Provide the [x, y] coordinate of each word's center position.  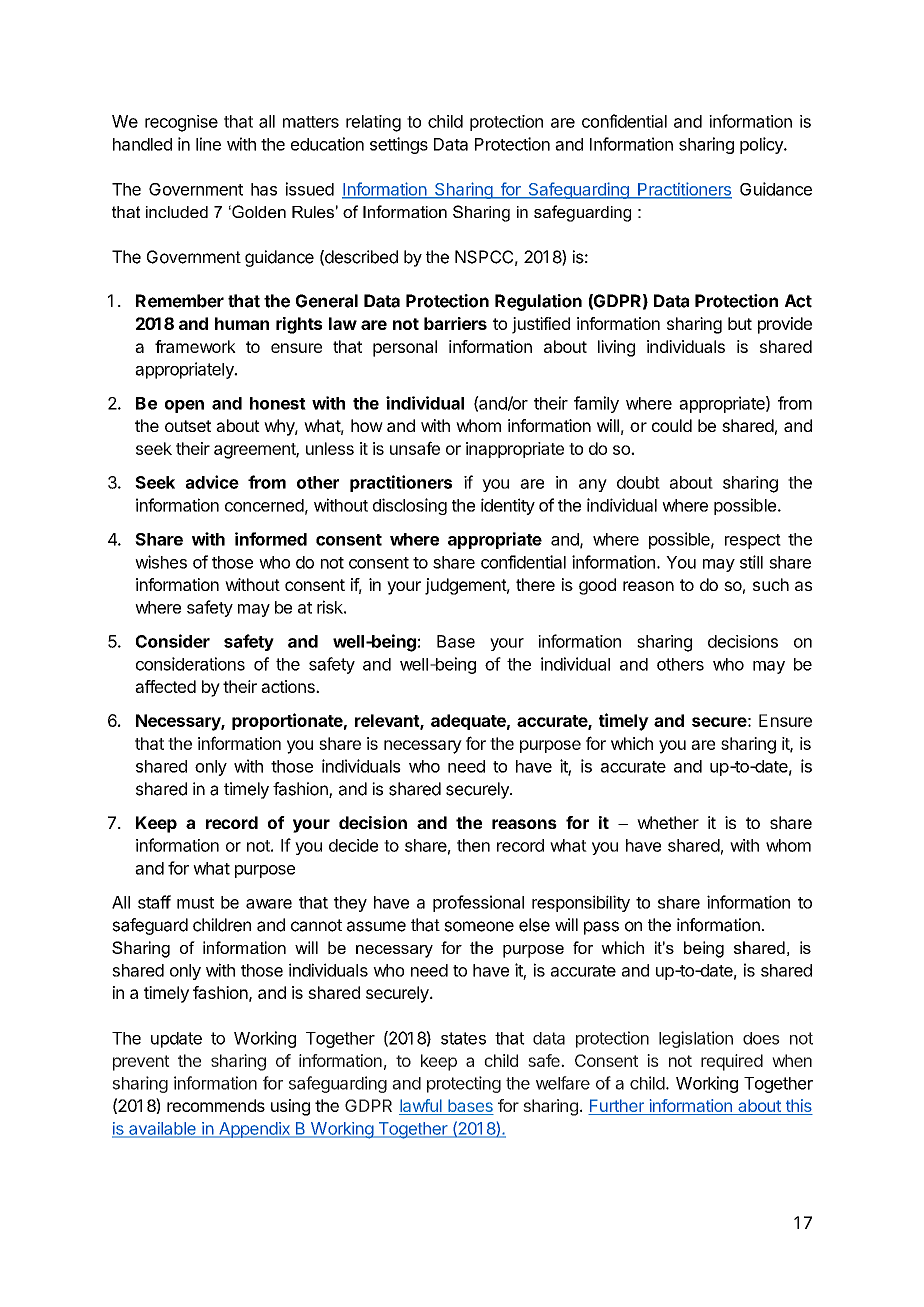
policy [762, 145]
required [732, 1062]
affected [165, 686]
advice [212, 482]
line [208, 144]
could [672, 425]
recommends [216, 1105]
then [473, 845]
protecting [464, 1084]
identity [508, 506]
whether [668, 822]
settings [399, 145]
